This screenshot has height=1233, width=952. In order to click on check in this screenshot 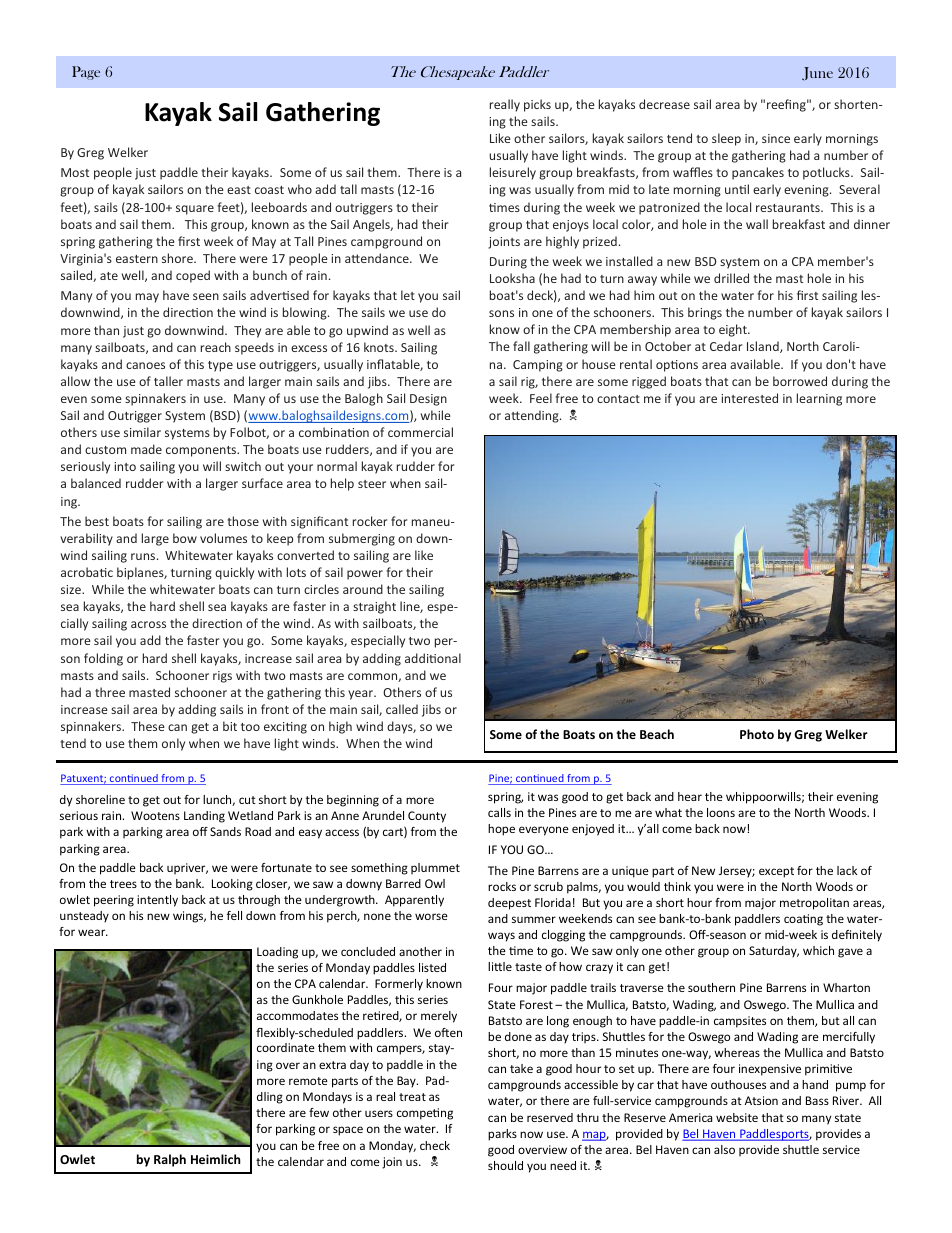, I will do `click(435, 1145)`.
